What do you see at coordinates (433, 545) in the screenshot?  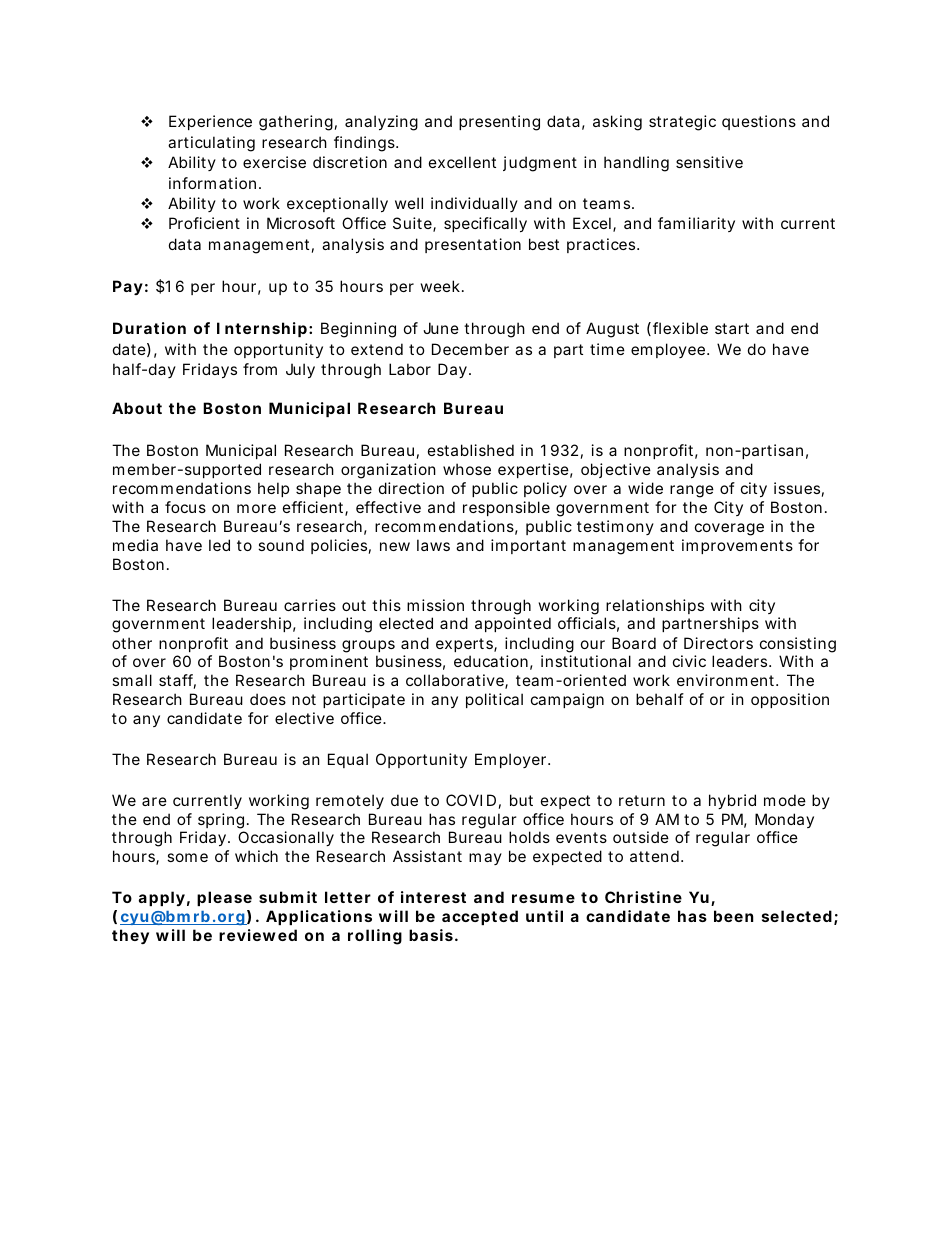 I see `laws` at bounding box center [433, 545].
